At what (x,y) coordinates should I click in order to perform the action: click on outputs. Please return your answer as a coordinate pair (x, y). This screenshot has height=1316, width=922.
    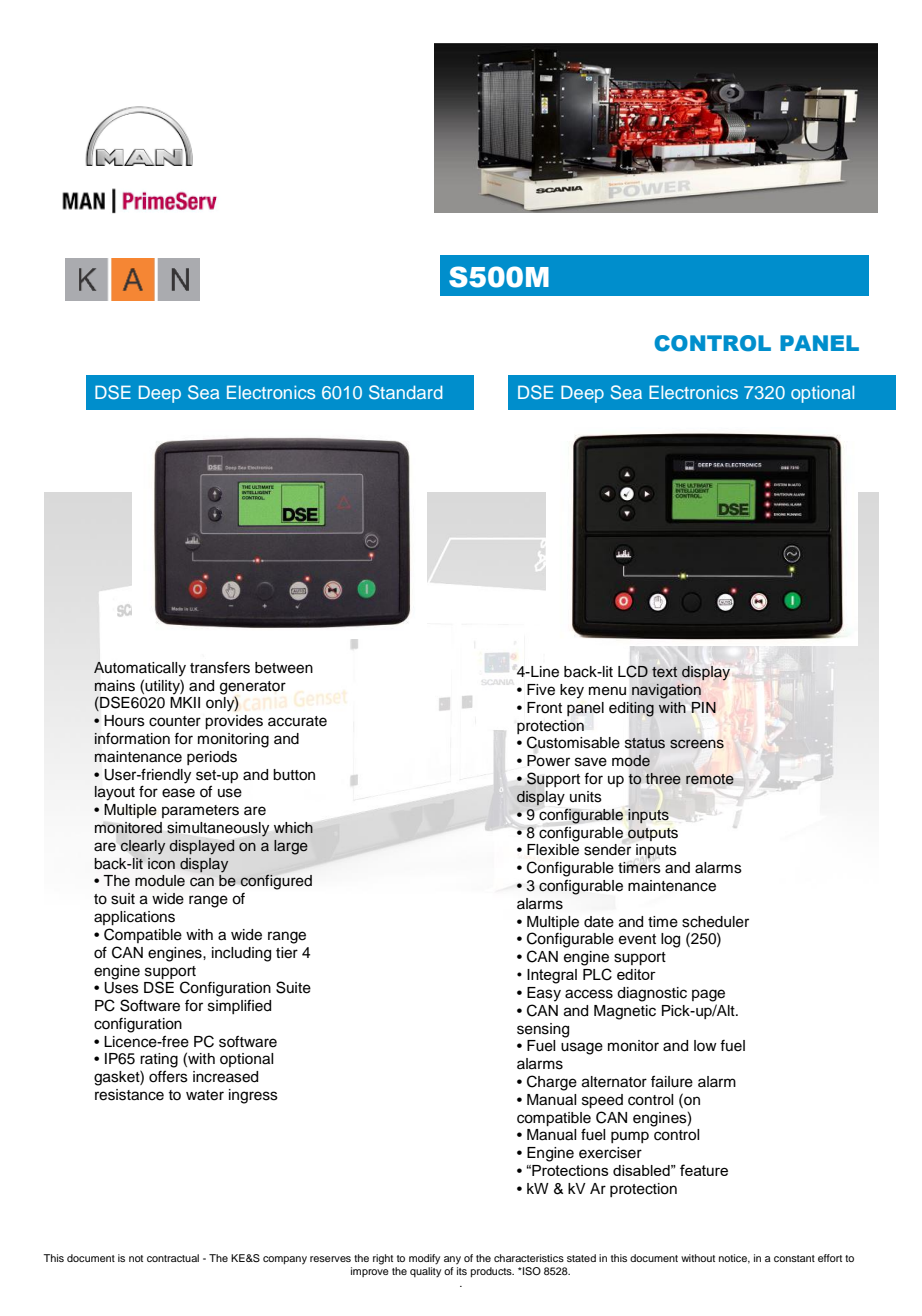
    Looking at the image, I should click on (653, 834).
